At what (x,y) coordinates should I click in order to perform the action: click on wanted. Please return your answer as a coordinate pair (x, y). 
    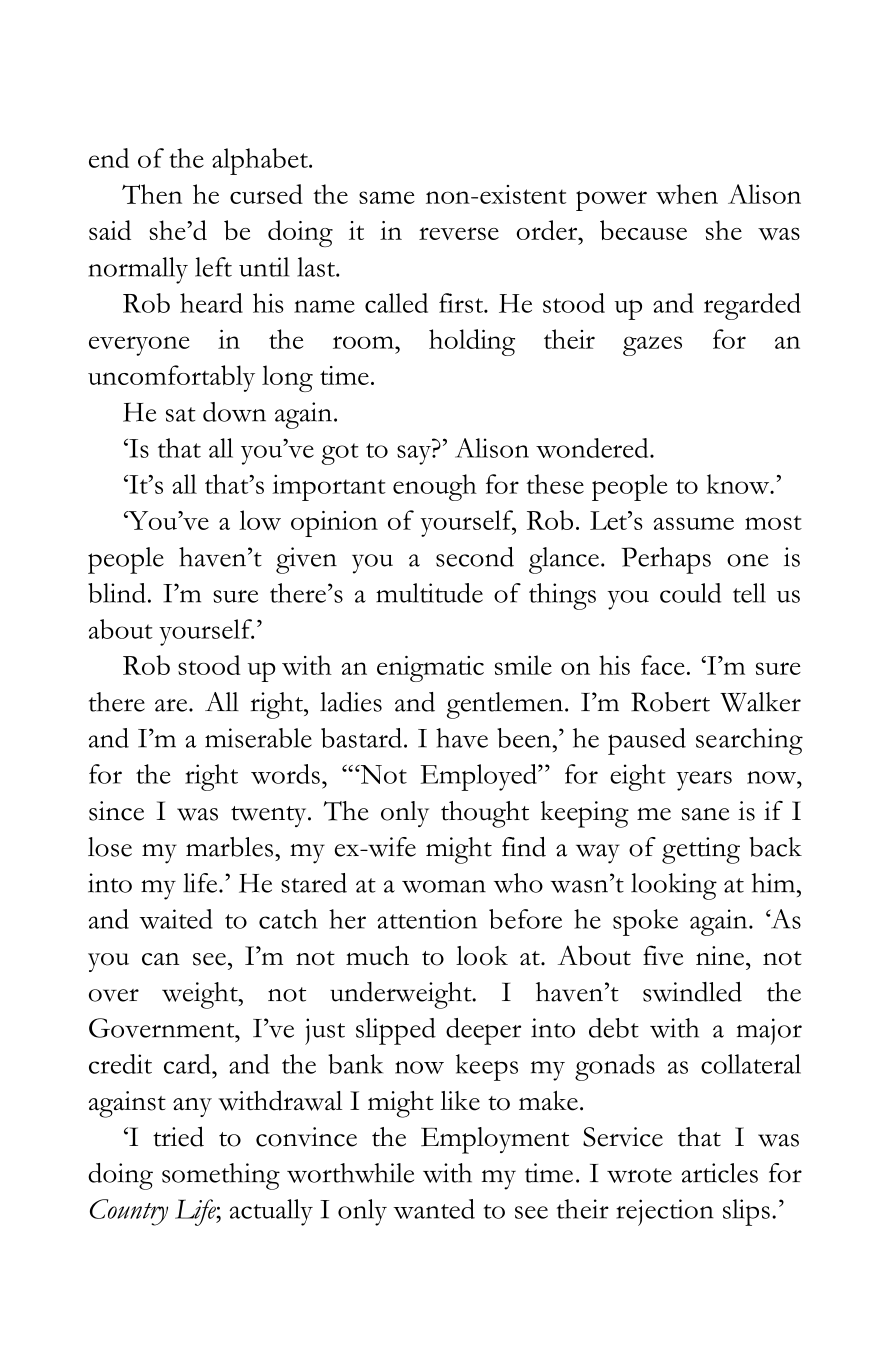
    Looking at the image, I should click on (434, 1209).
